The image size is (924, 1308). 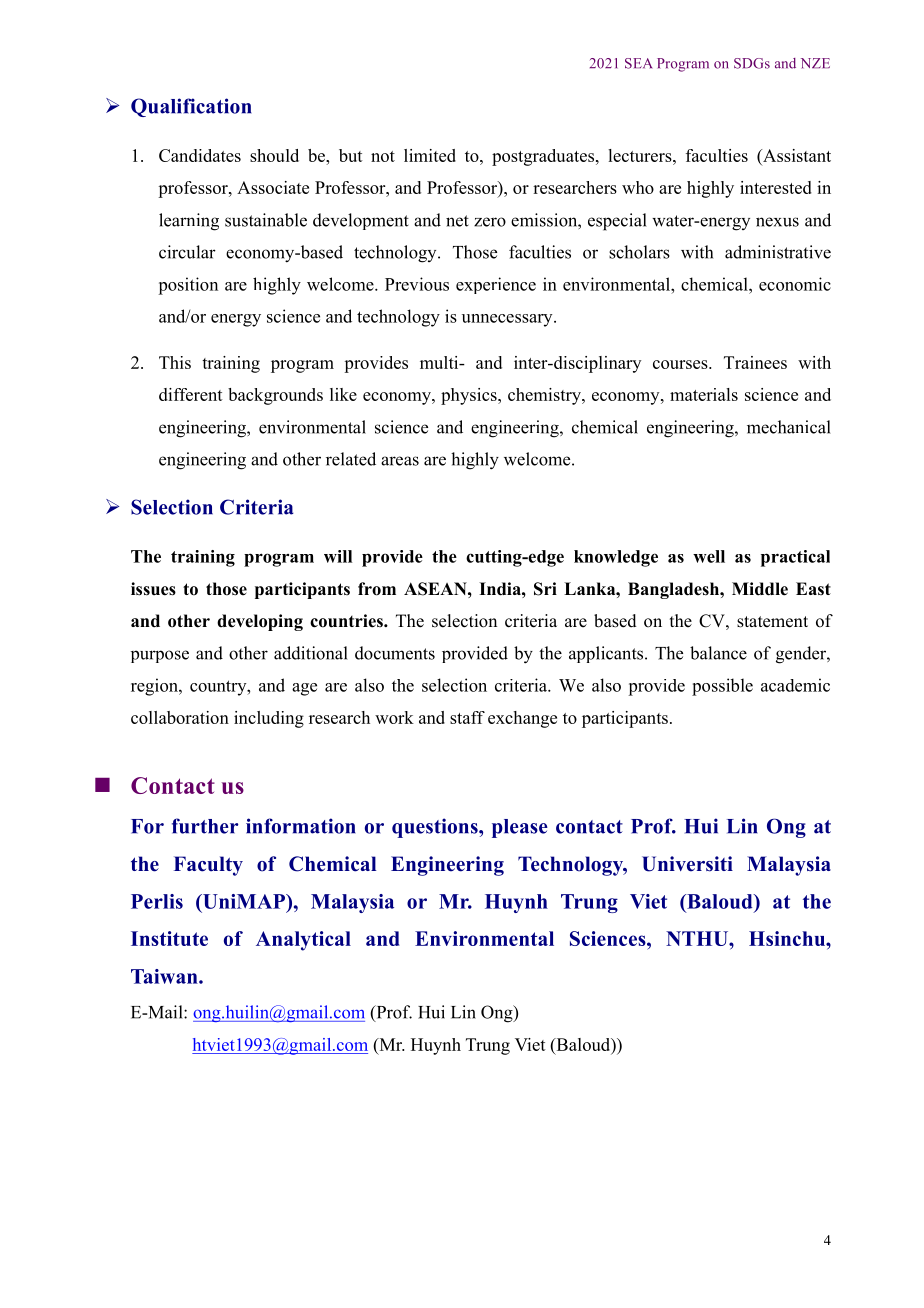 I want to click on Institute, so click(x=169, y=938).
